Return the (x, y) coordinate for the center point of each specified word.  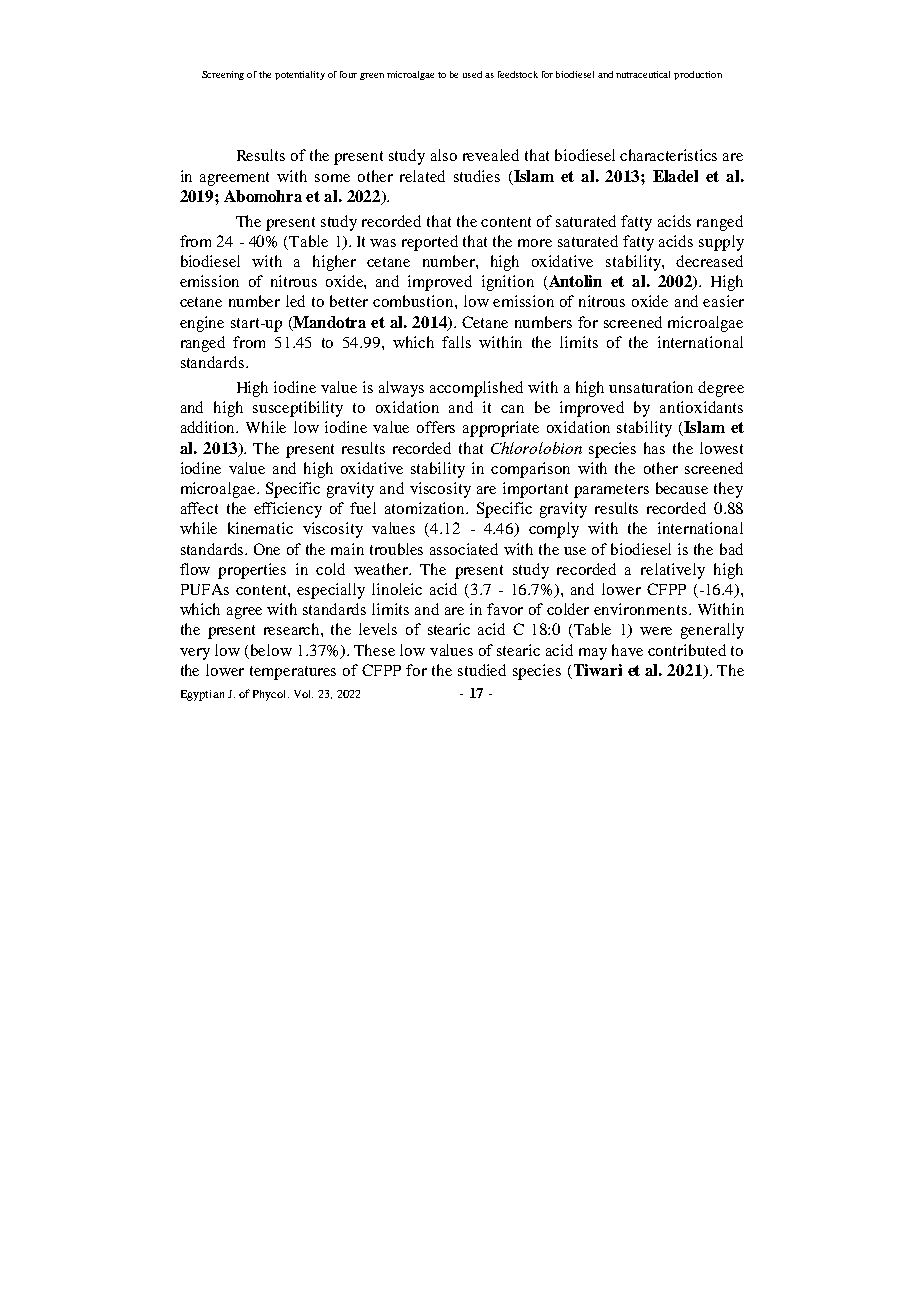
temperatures (293, 673)
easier (723, 301)
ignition (508, 283)
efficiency (288, 510)
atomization (426, 508)
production (698, 75)
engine (202, 324)
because (682, 488)
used (472, 74)
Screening (223, 75)
